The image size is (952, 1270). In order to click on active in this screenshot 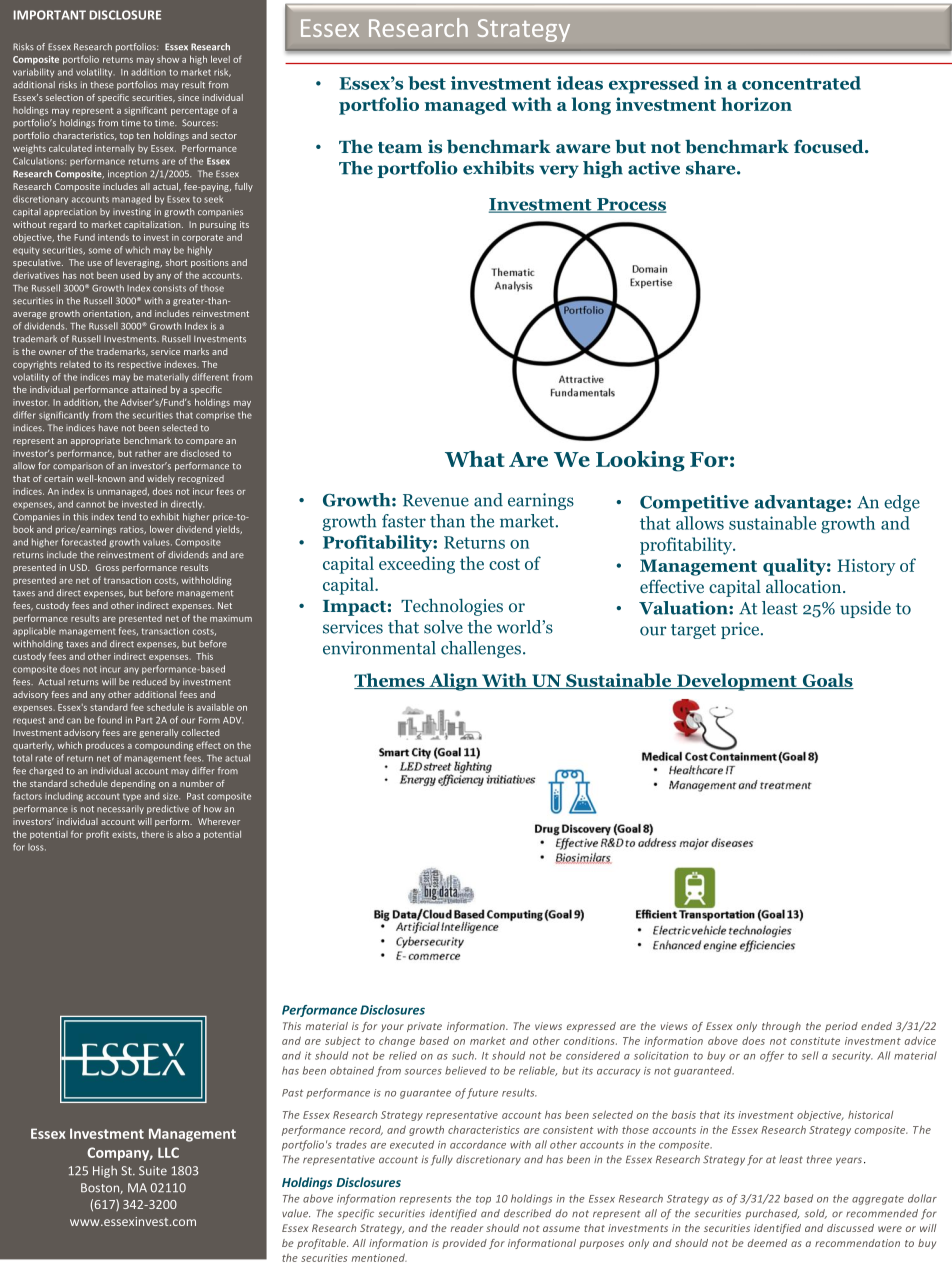, I will do `click(654, 168)`.
